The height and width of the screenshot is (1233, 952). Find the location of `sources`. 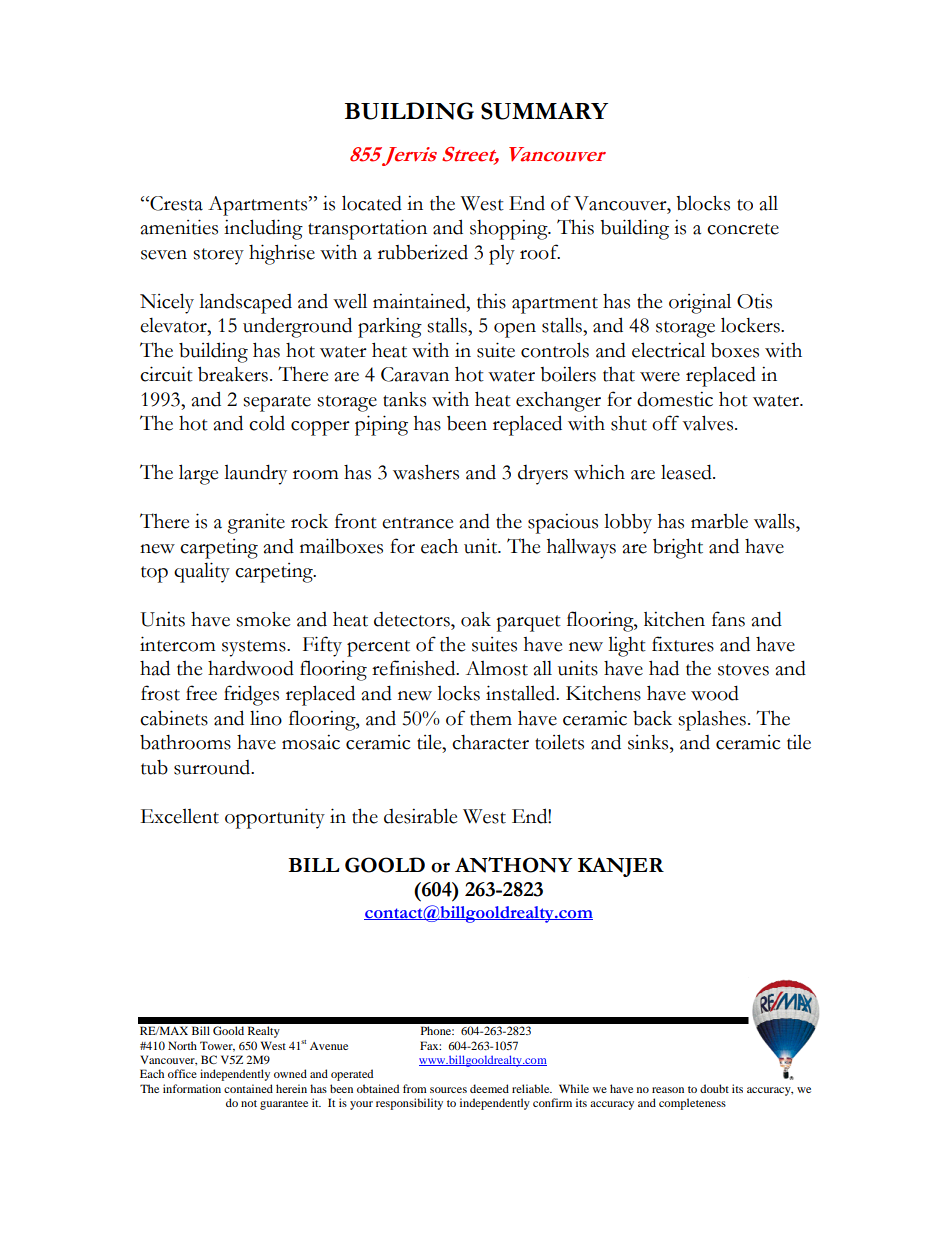

sources is located at coordinates (448, 1090).
